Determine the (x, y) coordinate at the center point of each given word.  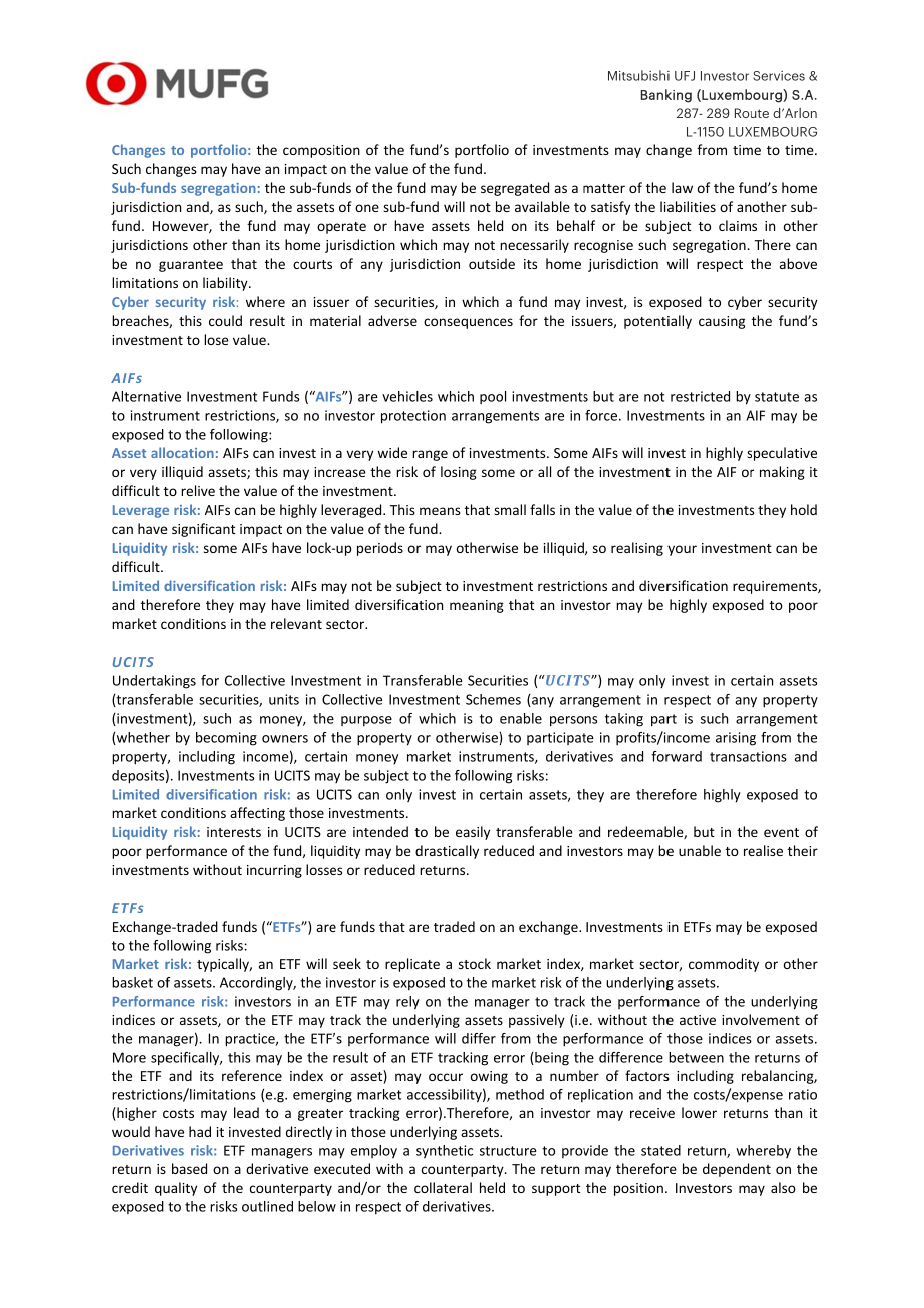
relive (198, 490)
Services (779, 76)
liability (226, 284)
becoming (226, 739)
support (556, 1190)
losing (459, 473)
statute (777, 397)
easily (473, 833)
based (189, 1168)
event (781, 832)
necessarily (534, 246)
